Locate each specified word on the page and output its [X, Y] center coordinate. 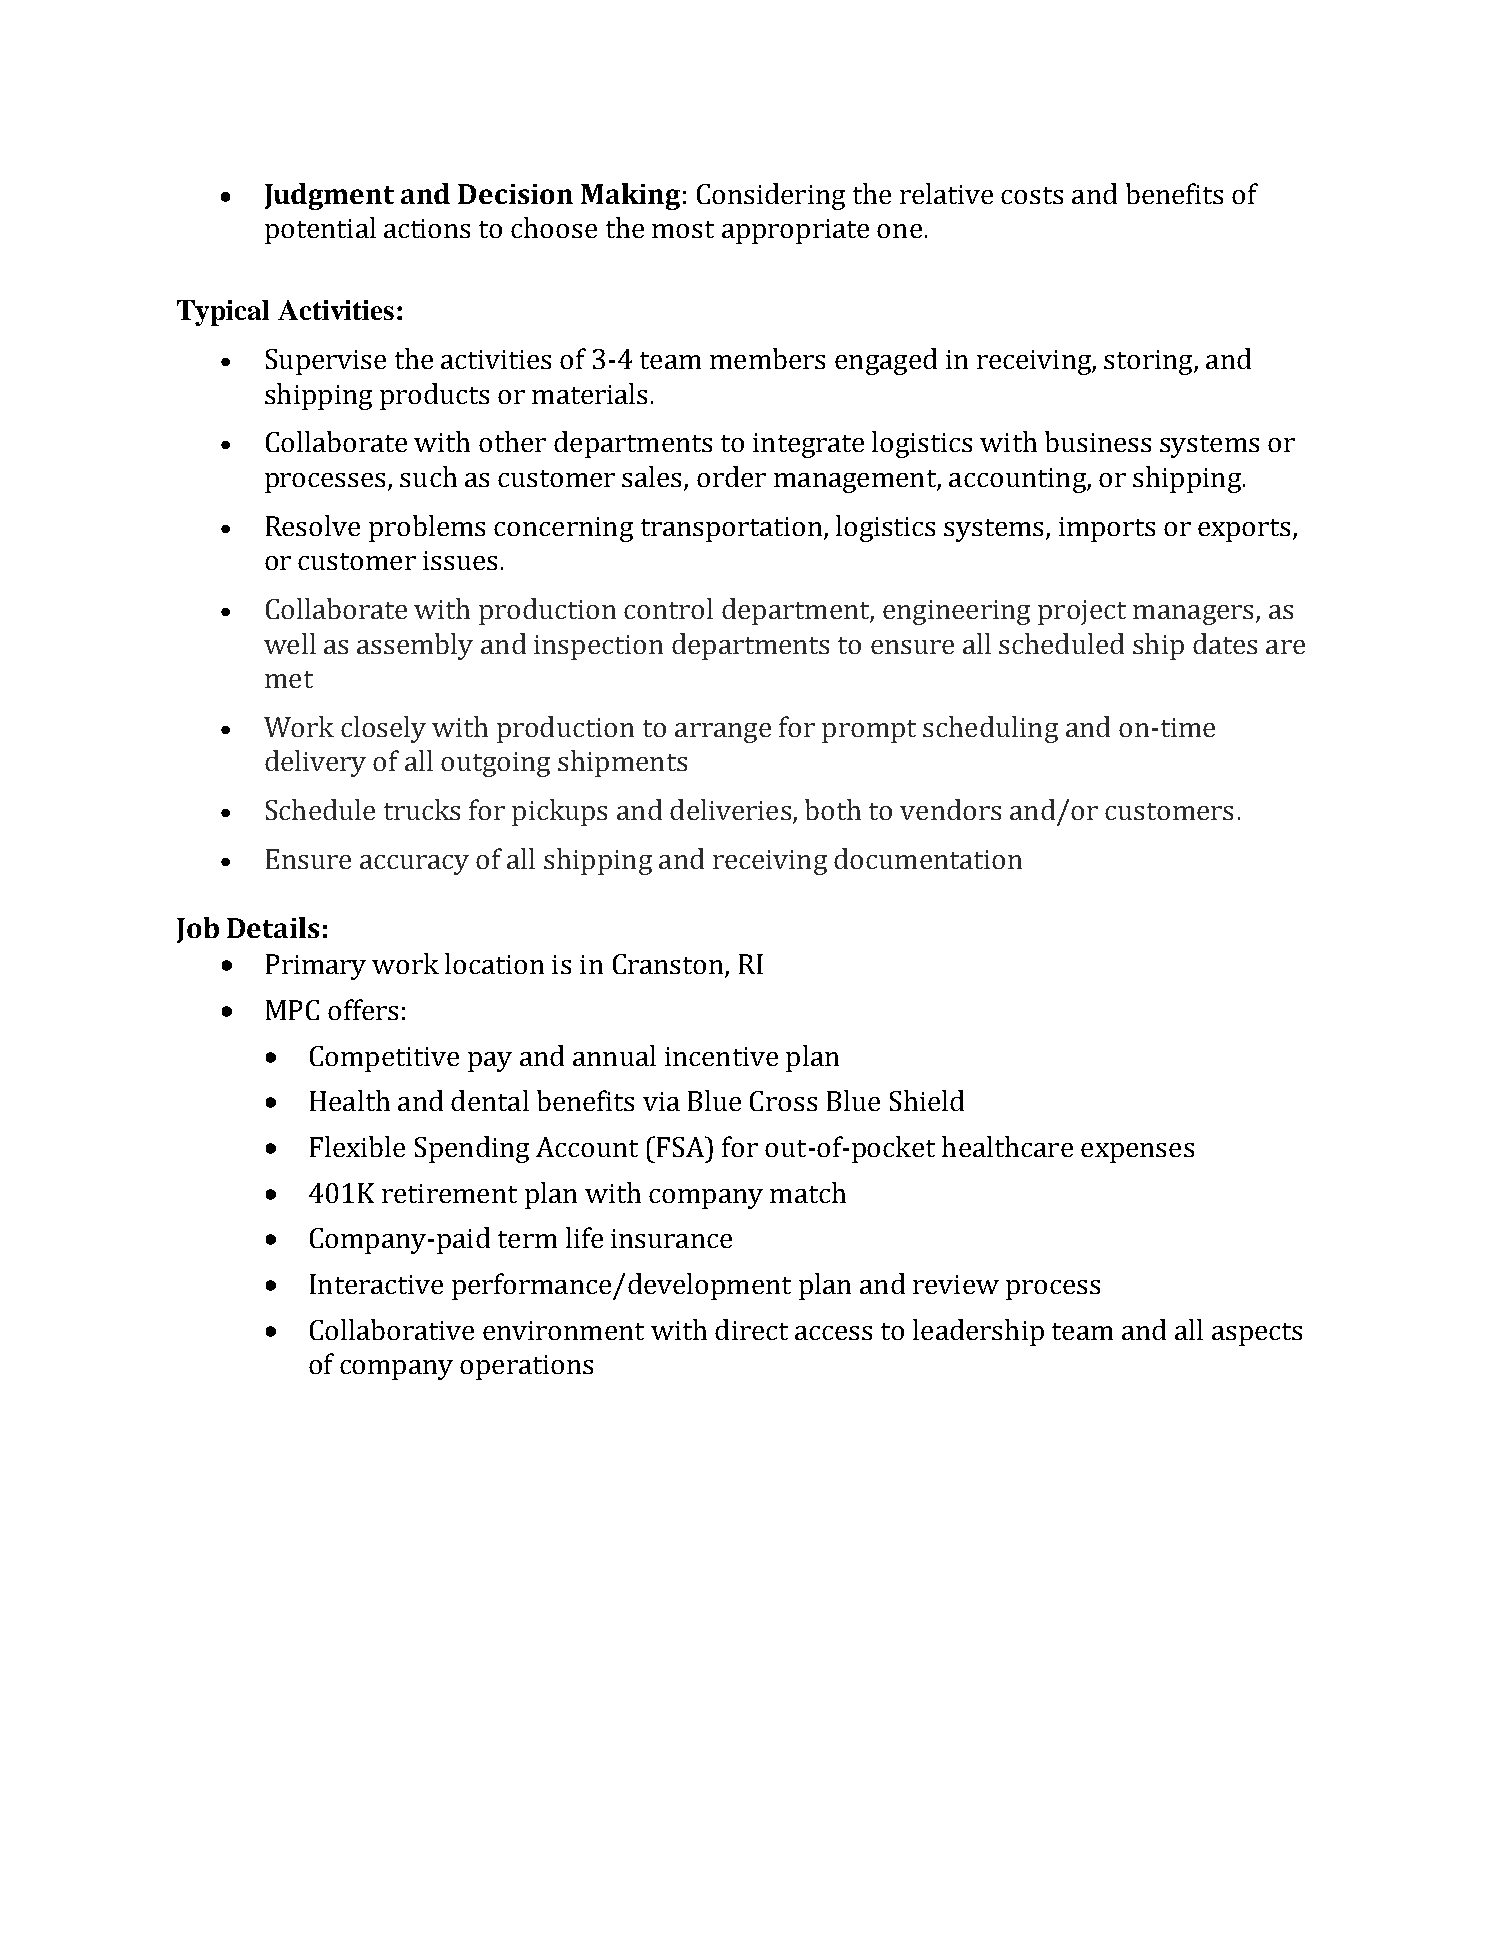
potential [320, 230]
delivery [315, 763]
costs [1032, 195]
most [683, 229]
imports [1107, 529]
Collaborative [392, 1329]
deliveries [730, 809]
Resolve [313, 525]
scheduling [990, 729]
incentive [721, 1056]
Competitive [384, 1059]
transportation [733, 529]
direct [751, 1329]
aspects [1257, 1334]
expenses [1137, 1153]
